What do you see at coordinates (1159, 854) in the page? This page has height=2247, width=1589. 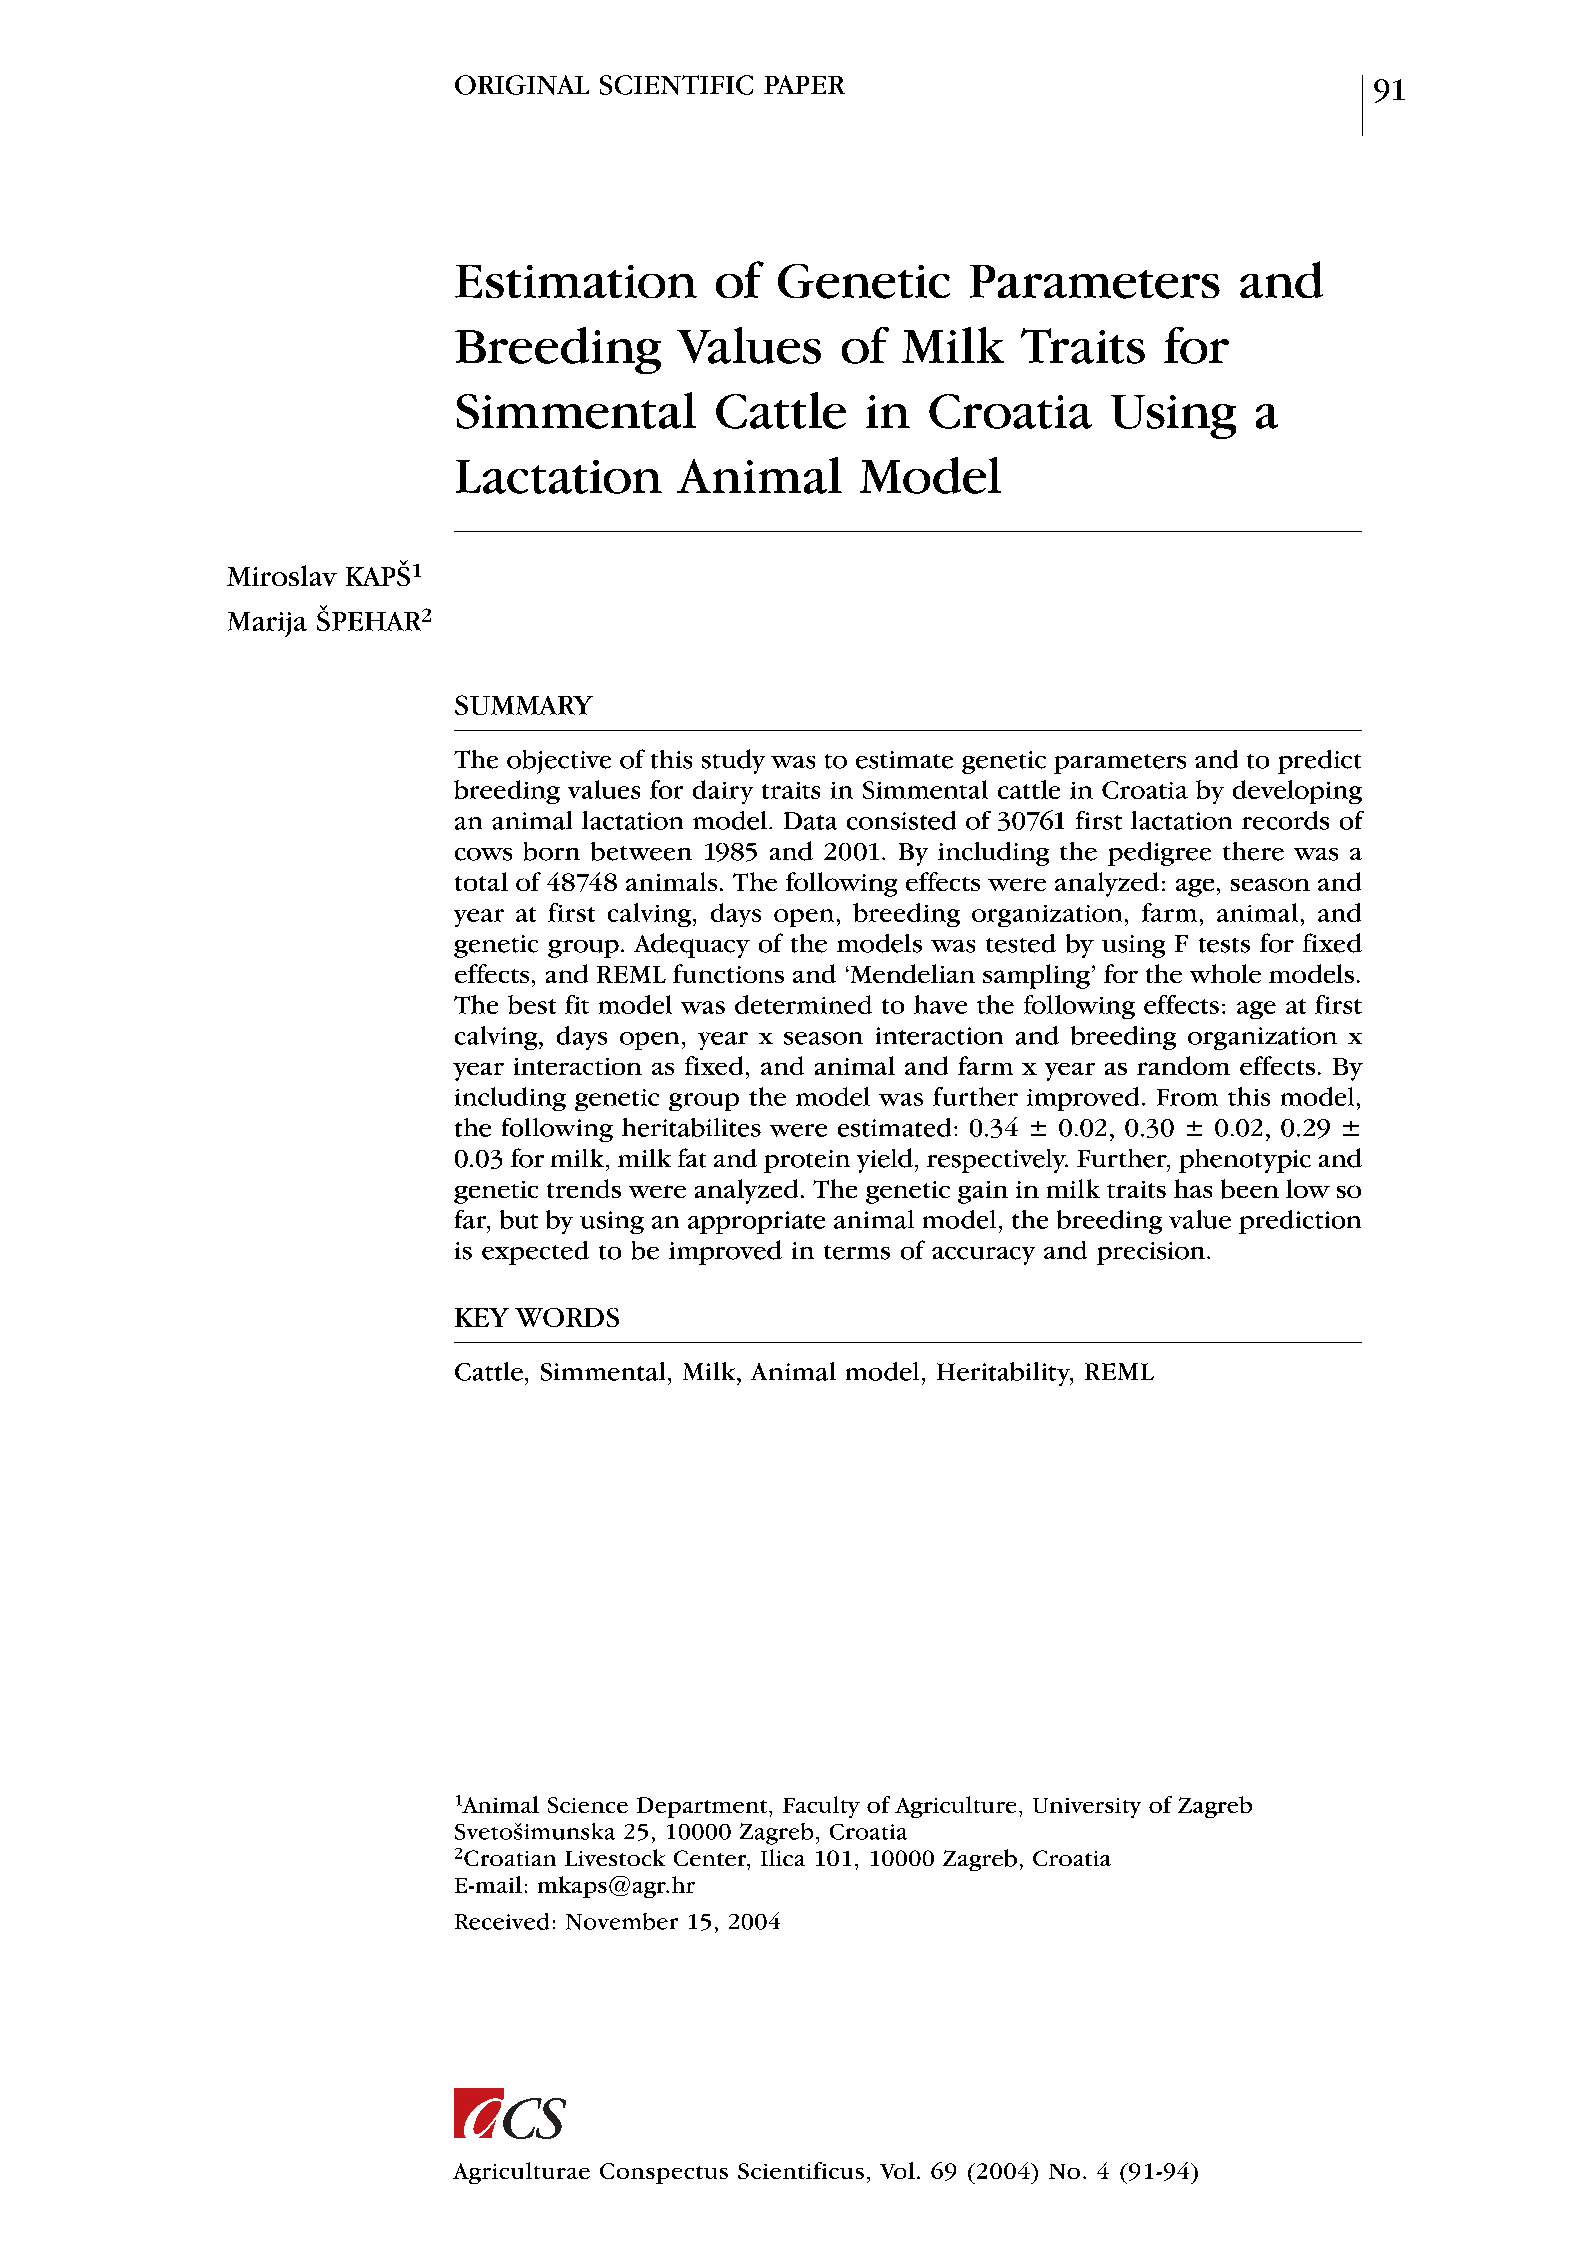 I see `pedigree` at bounding box center [1159, 854].
